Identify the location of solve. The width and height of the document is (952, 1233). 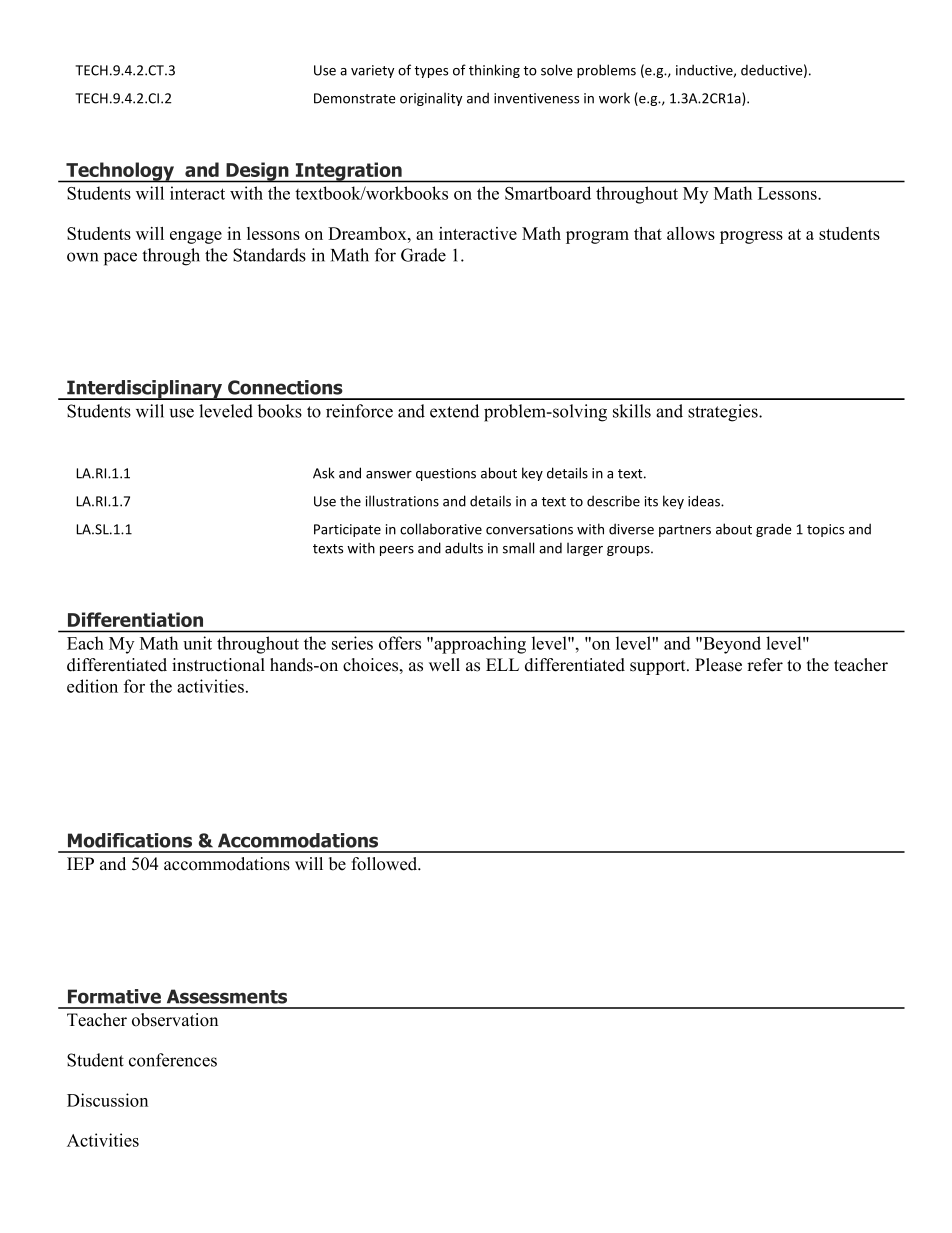
(556, 70).
